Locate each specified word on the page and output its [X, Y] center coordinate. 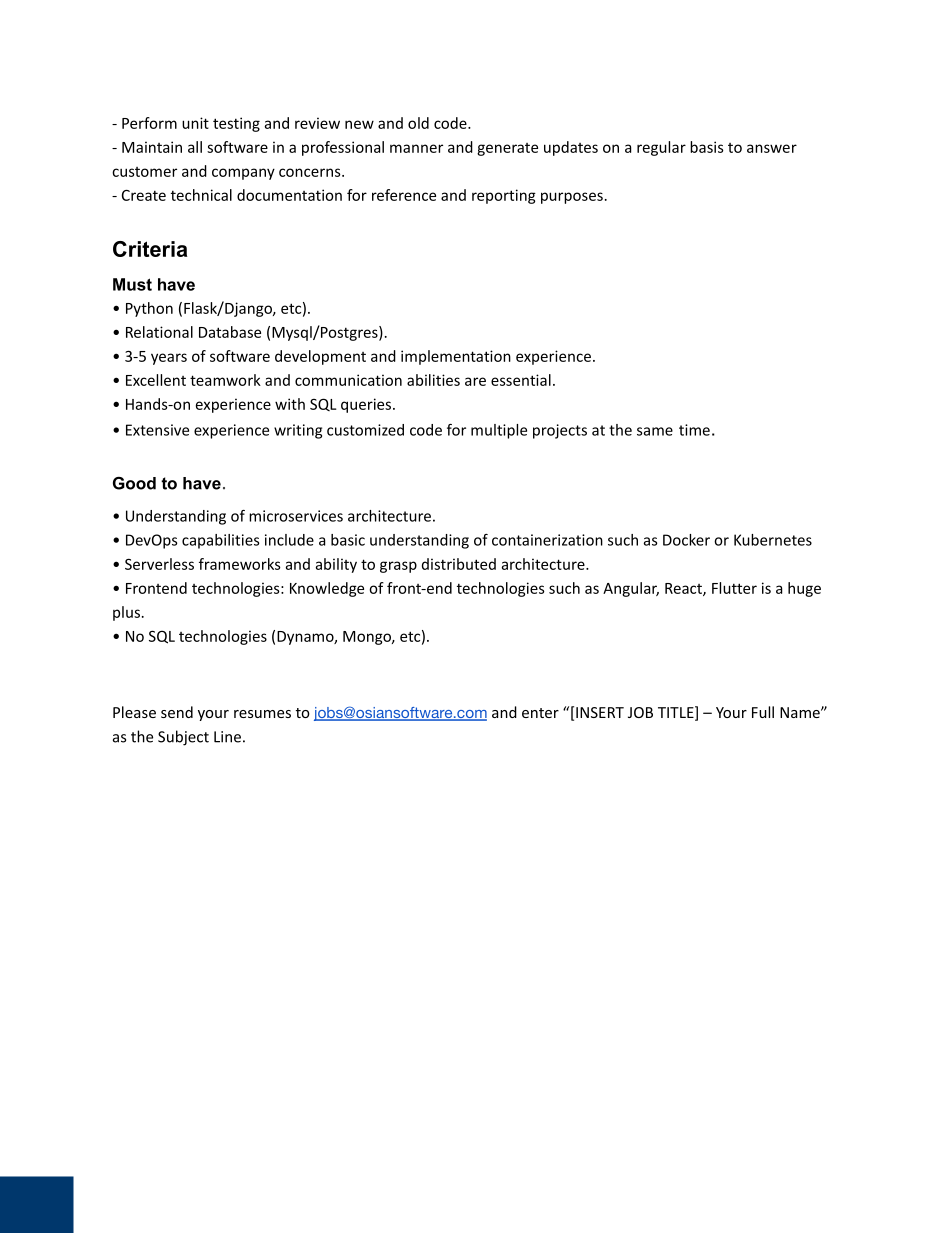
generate [507, 149]
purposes [572, 198]
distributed [459, 564]
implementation [456, 357]
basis [707, 147]
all [195, 147]
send [177, 712]
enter [540, 713]
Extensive [157, 430]
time [694, 430]
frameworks [240, 564]
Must [132, 284]
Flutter [734, 588]
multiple [499, 431]
